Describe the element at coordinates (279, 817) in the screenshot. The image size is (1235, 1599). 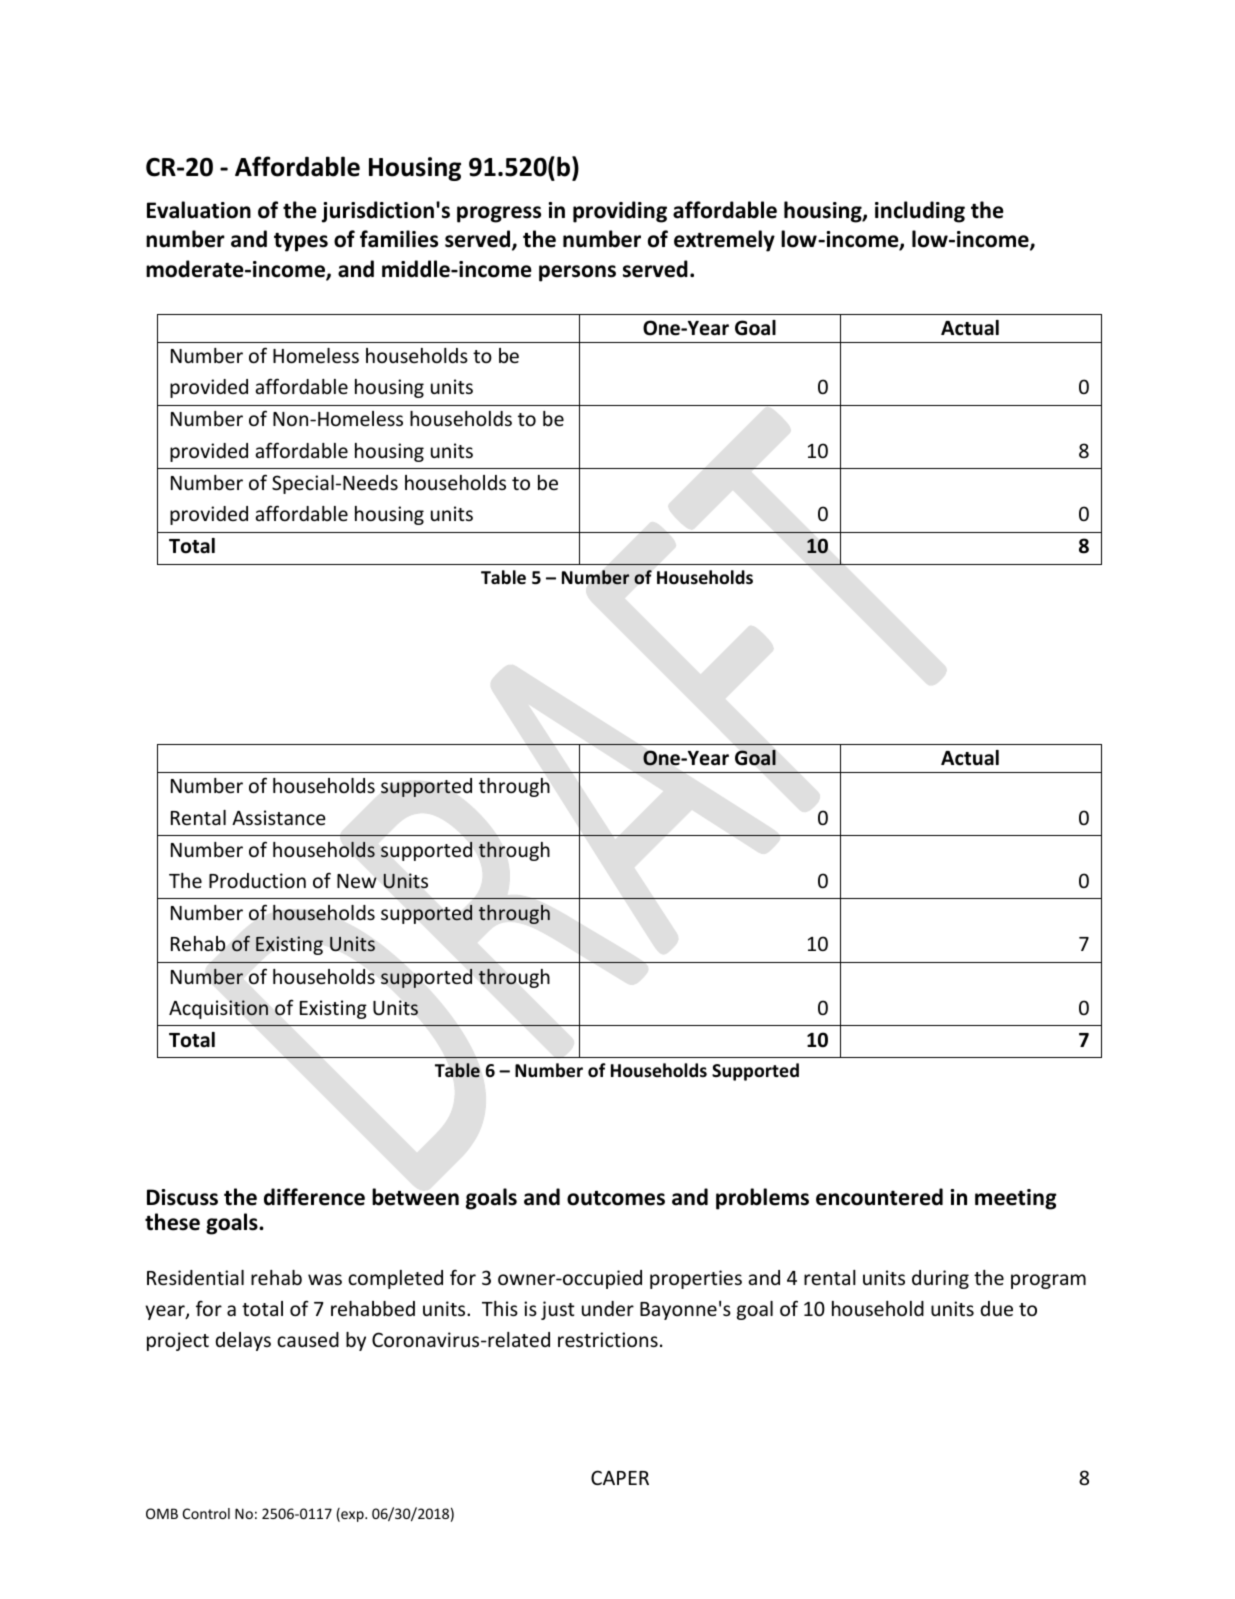
I see `Assistance` at that location.
